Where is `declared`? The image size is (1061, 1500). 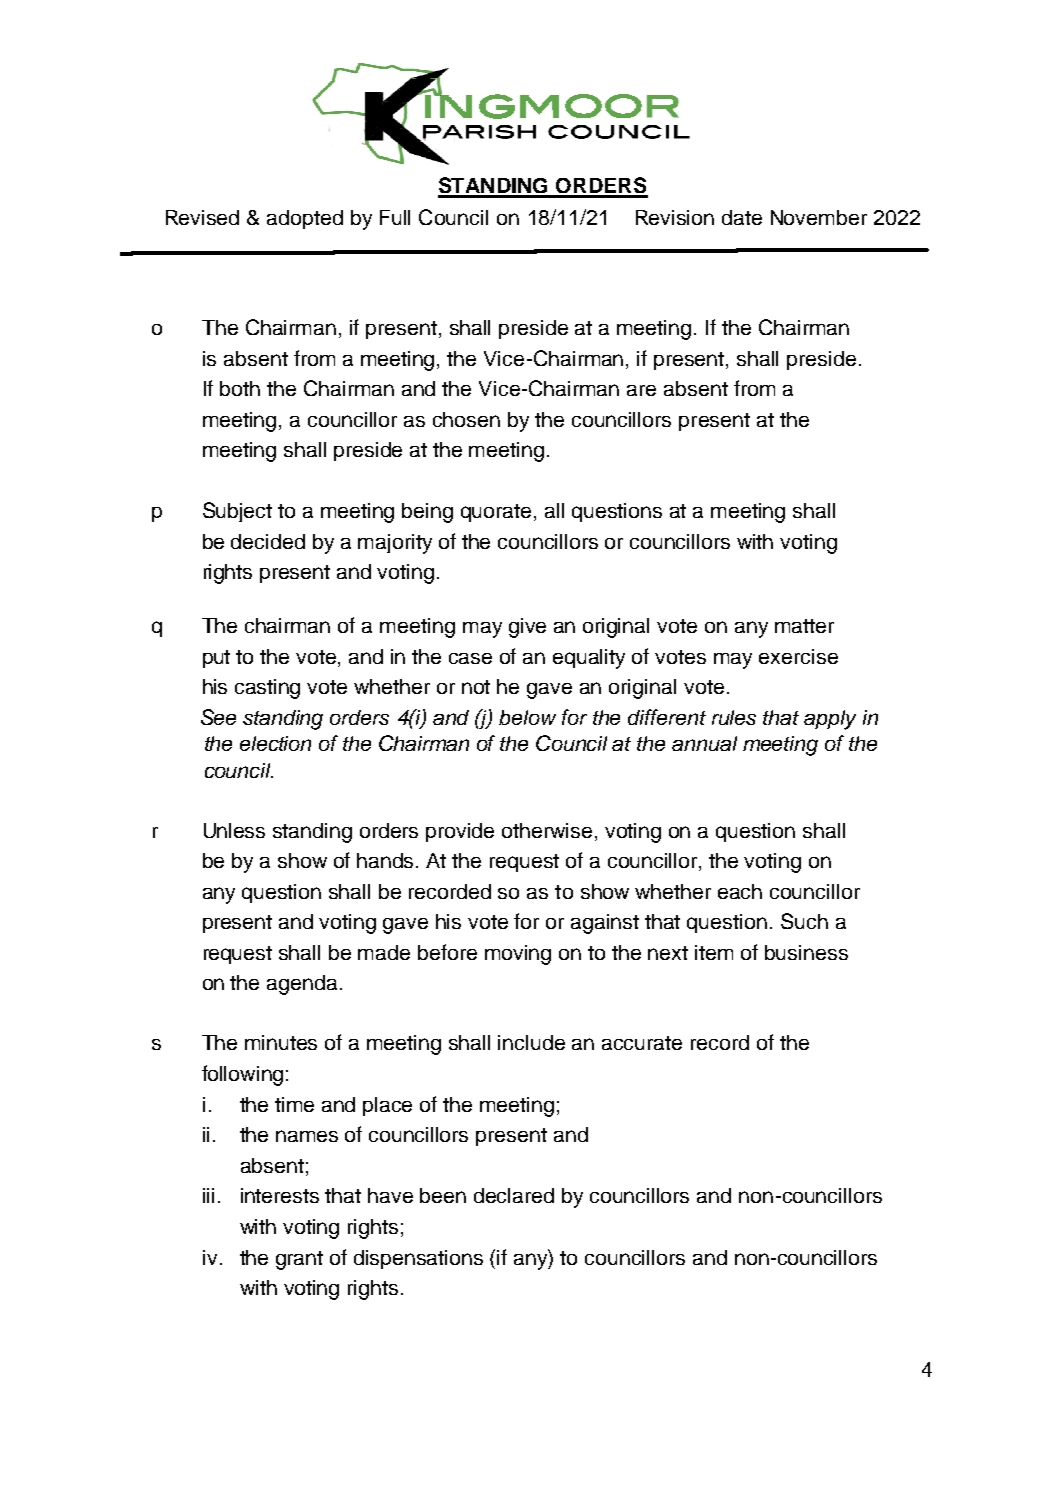
declared is located at coordinates (514, 1195).
